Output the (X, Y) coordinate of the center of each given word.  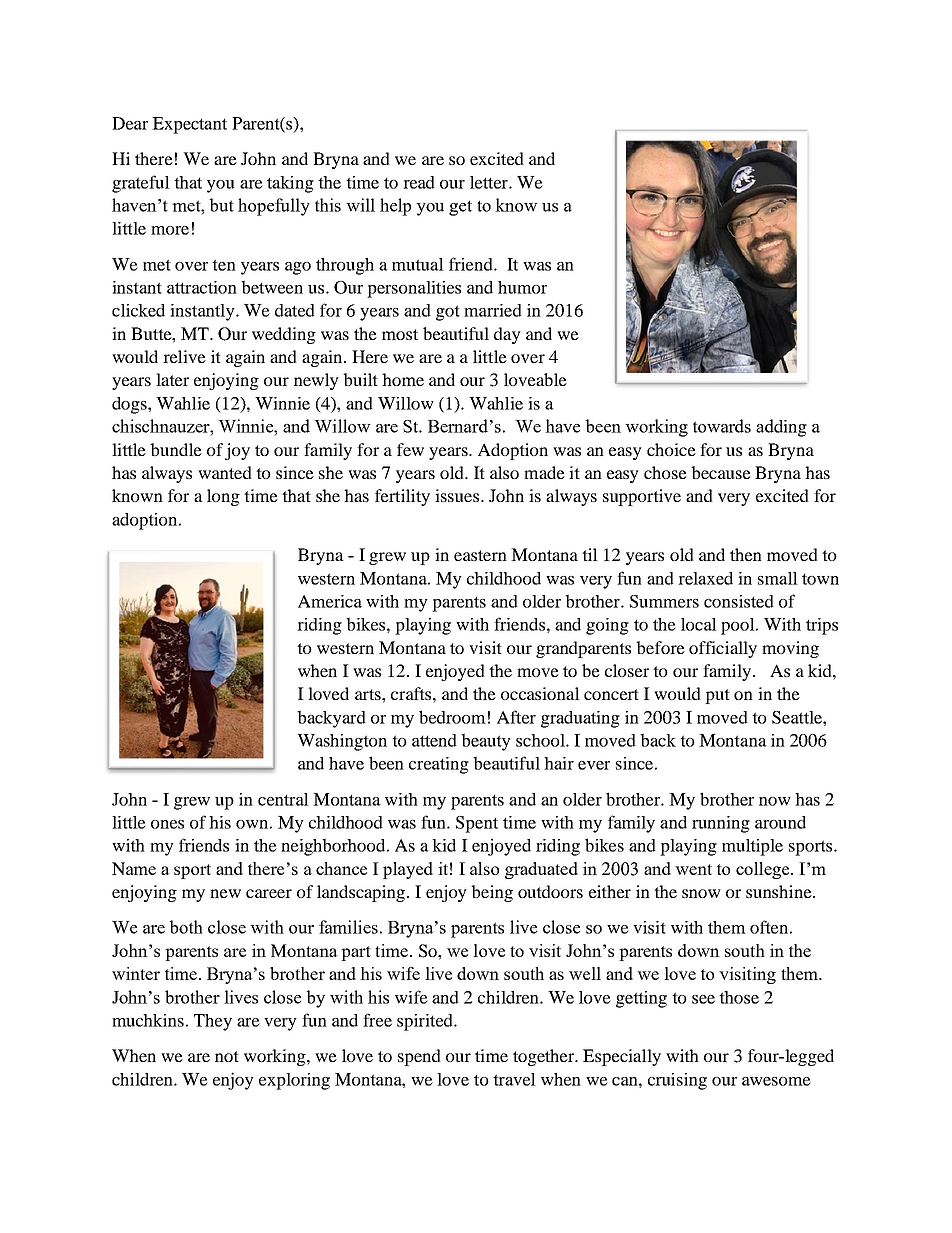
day (507, 335)
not (227, 1056)
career (269, 893)
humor (522, 287)
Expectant (189, 125)
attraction (202, 287)
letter (490, 182)
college (764, 870)
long (223, 497)
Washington (342, 742)
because (721, 472)
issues (457, 495)
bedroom (452, 717)
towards (722, 426)
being (492, 893)
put (717, 696)
